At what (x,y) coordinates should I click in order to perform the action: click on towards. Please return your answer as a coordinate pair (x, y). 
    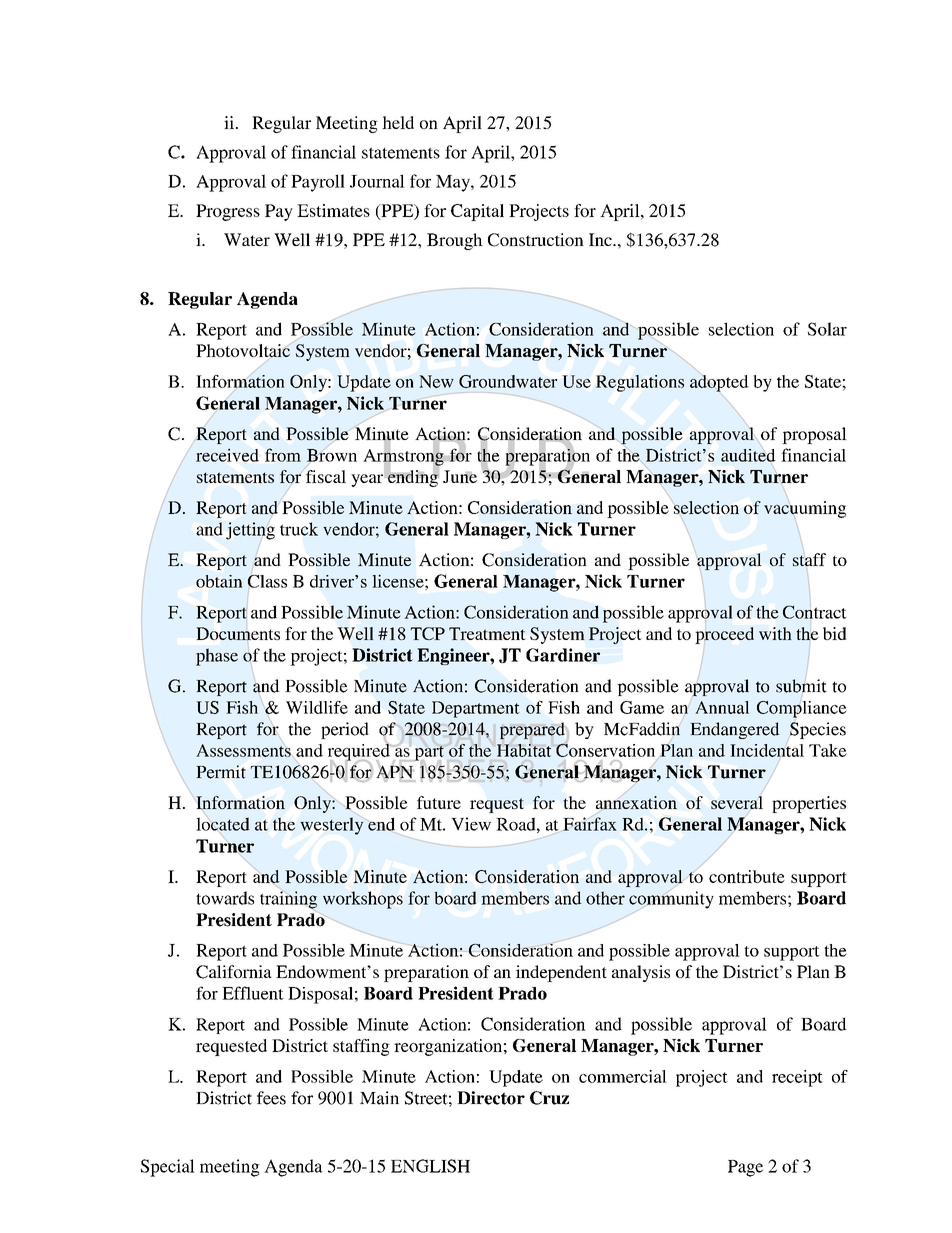
    Looking at the image, I should click on (225, 898).
